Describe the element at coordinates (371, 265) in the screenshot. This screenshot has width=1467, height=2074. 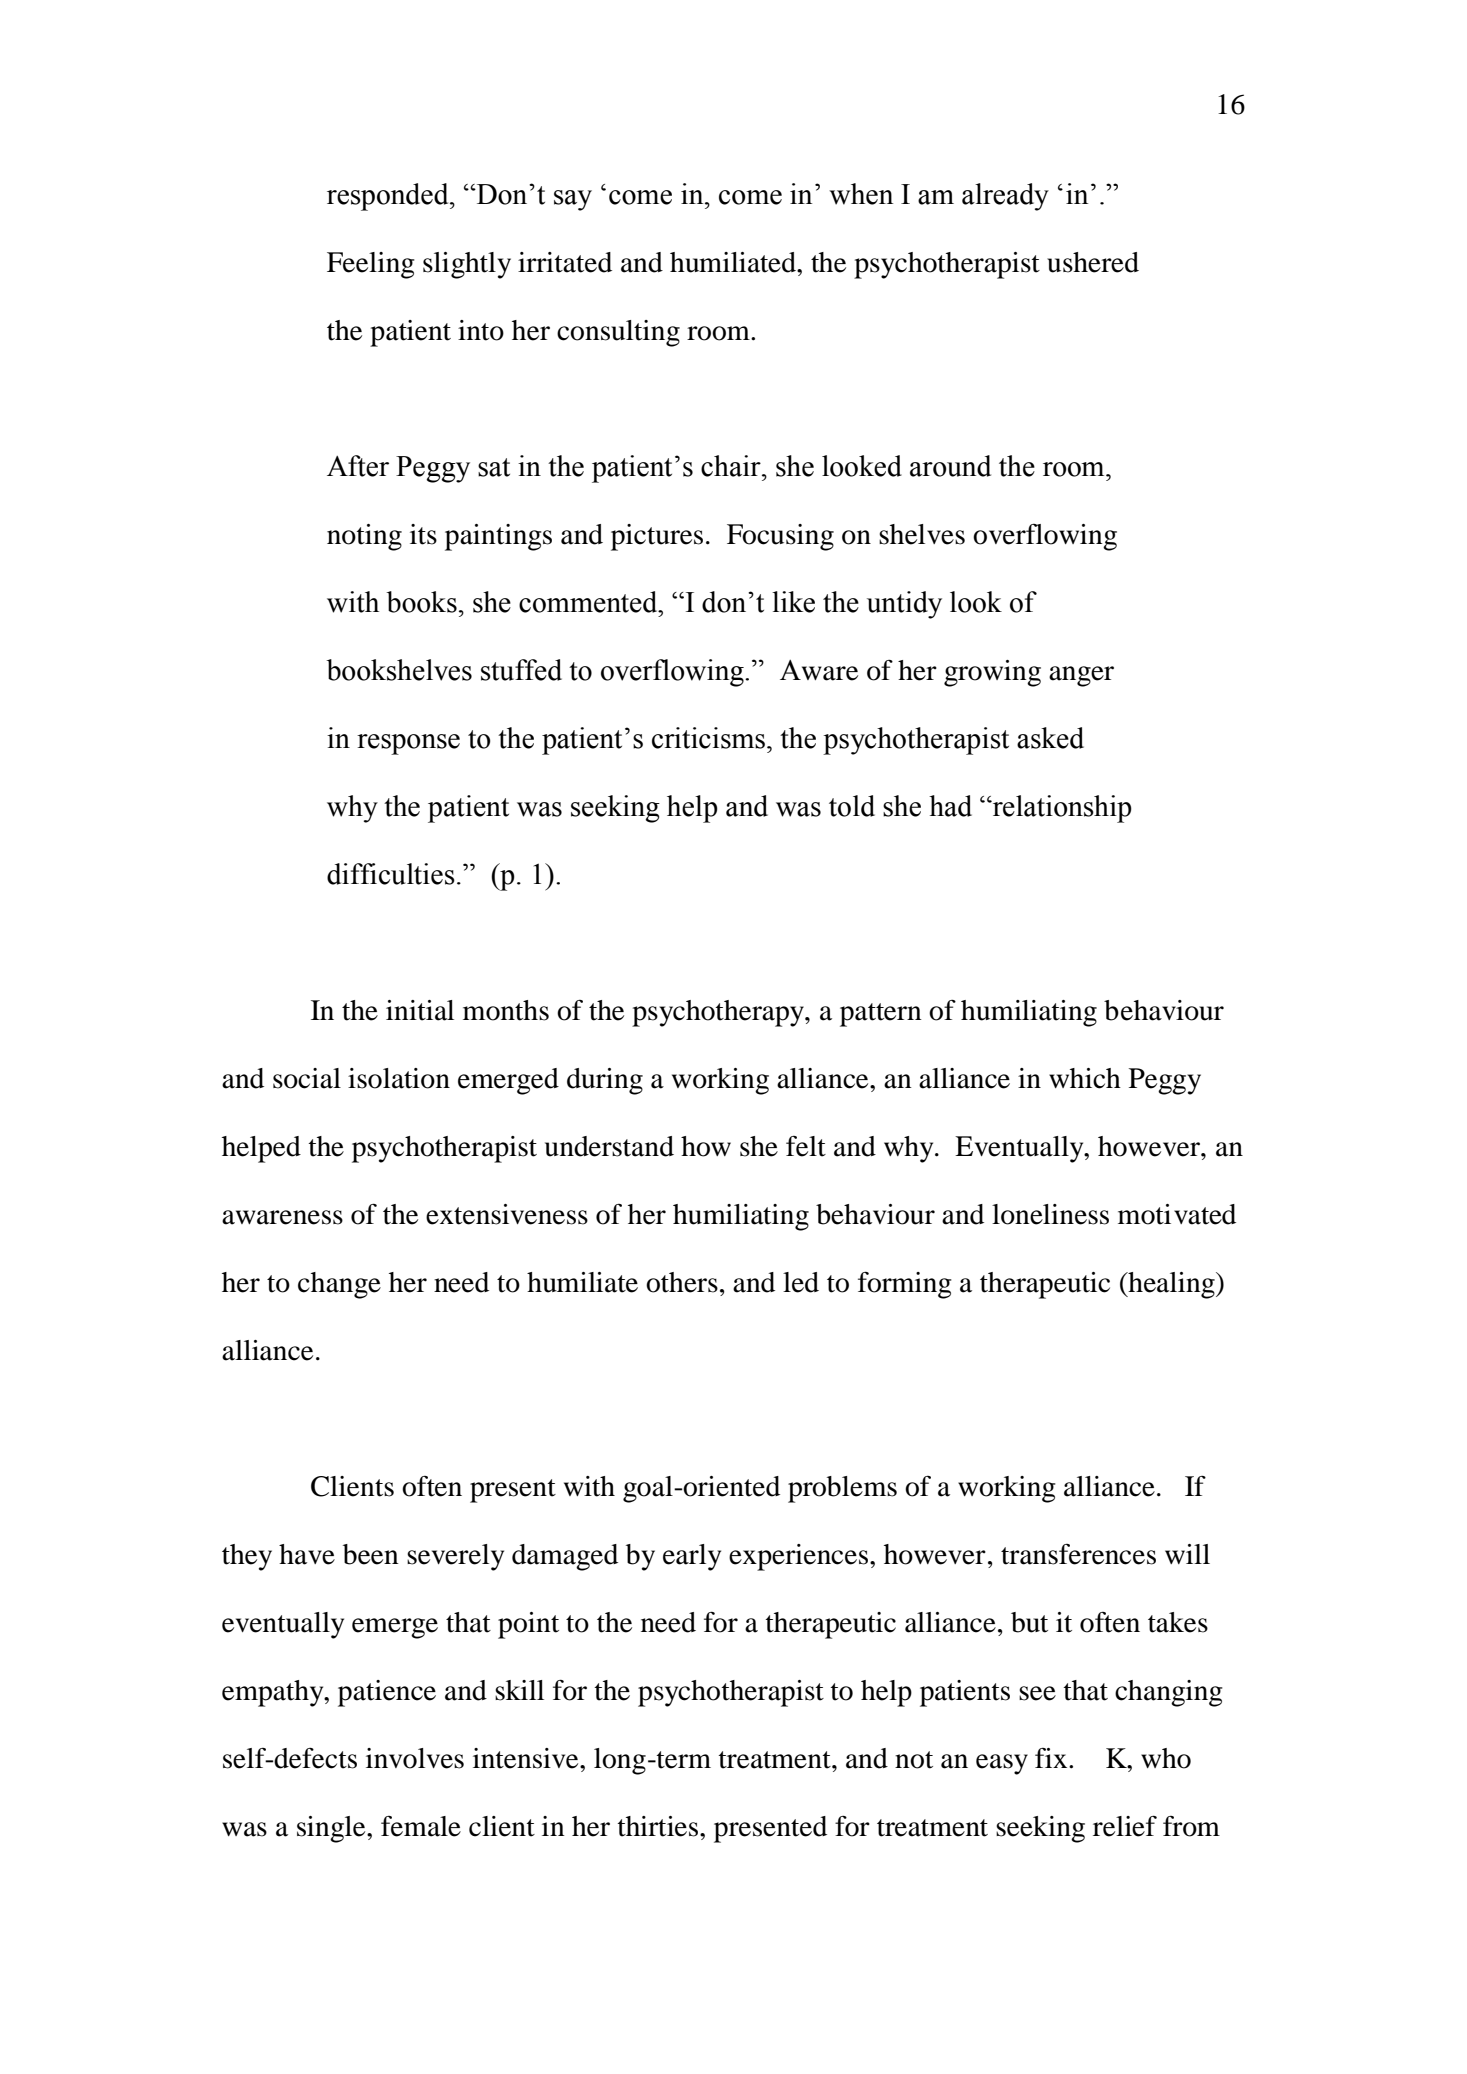
I see `Feeling` at that location.
